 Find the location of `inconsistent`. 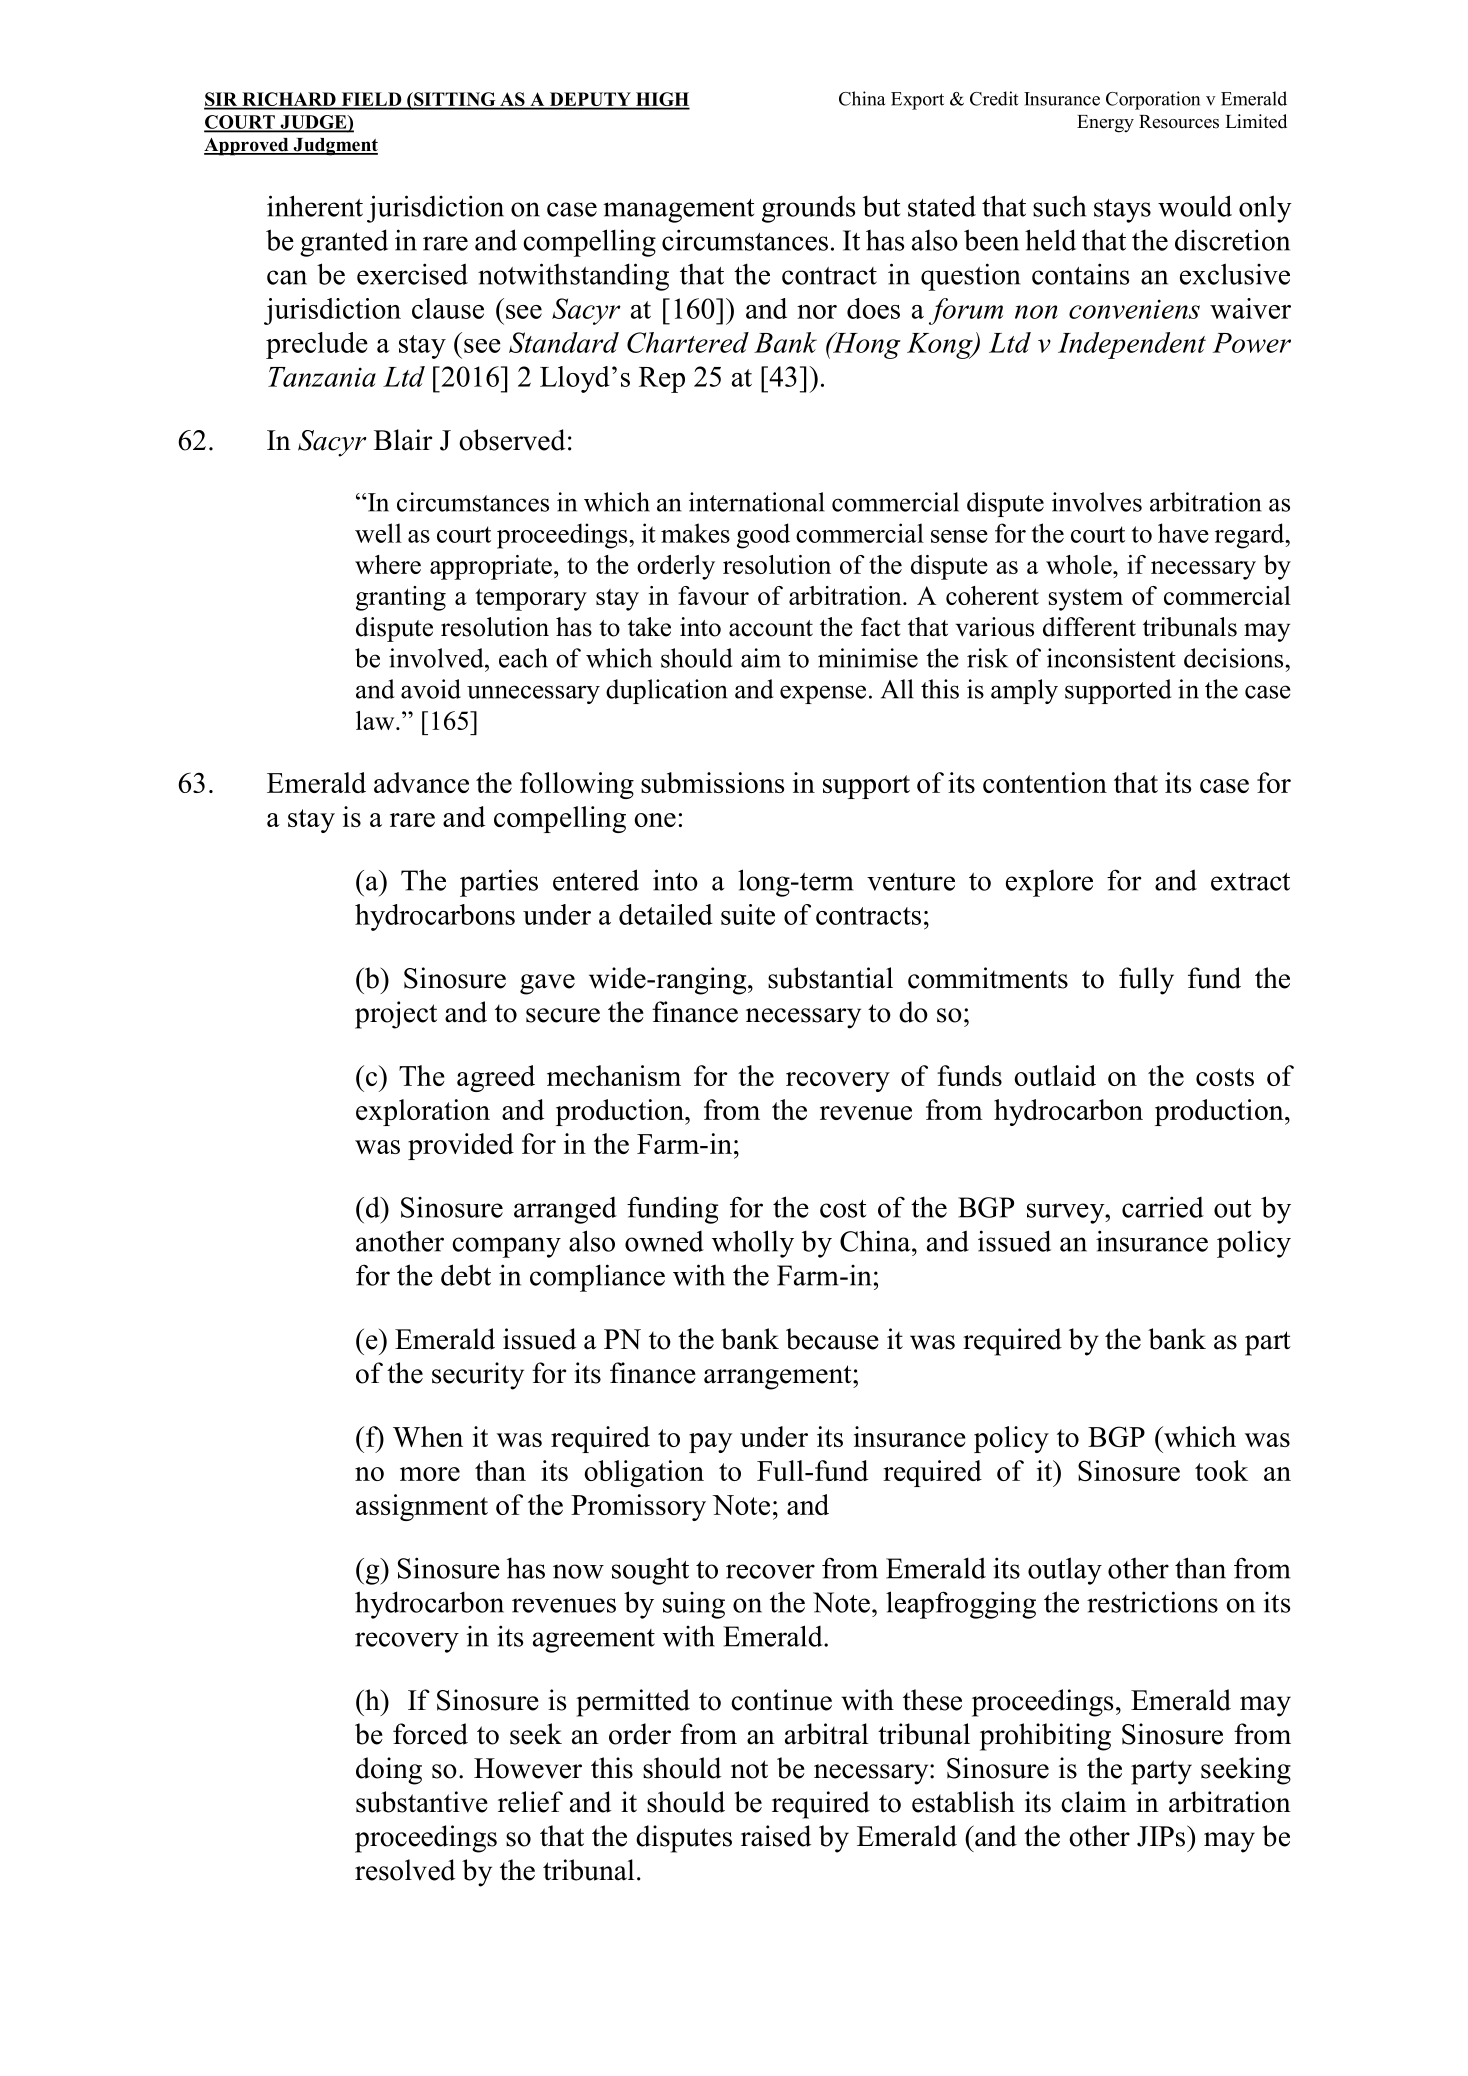

inconsistent is located at coordinates (1111, 658).
